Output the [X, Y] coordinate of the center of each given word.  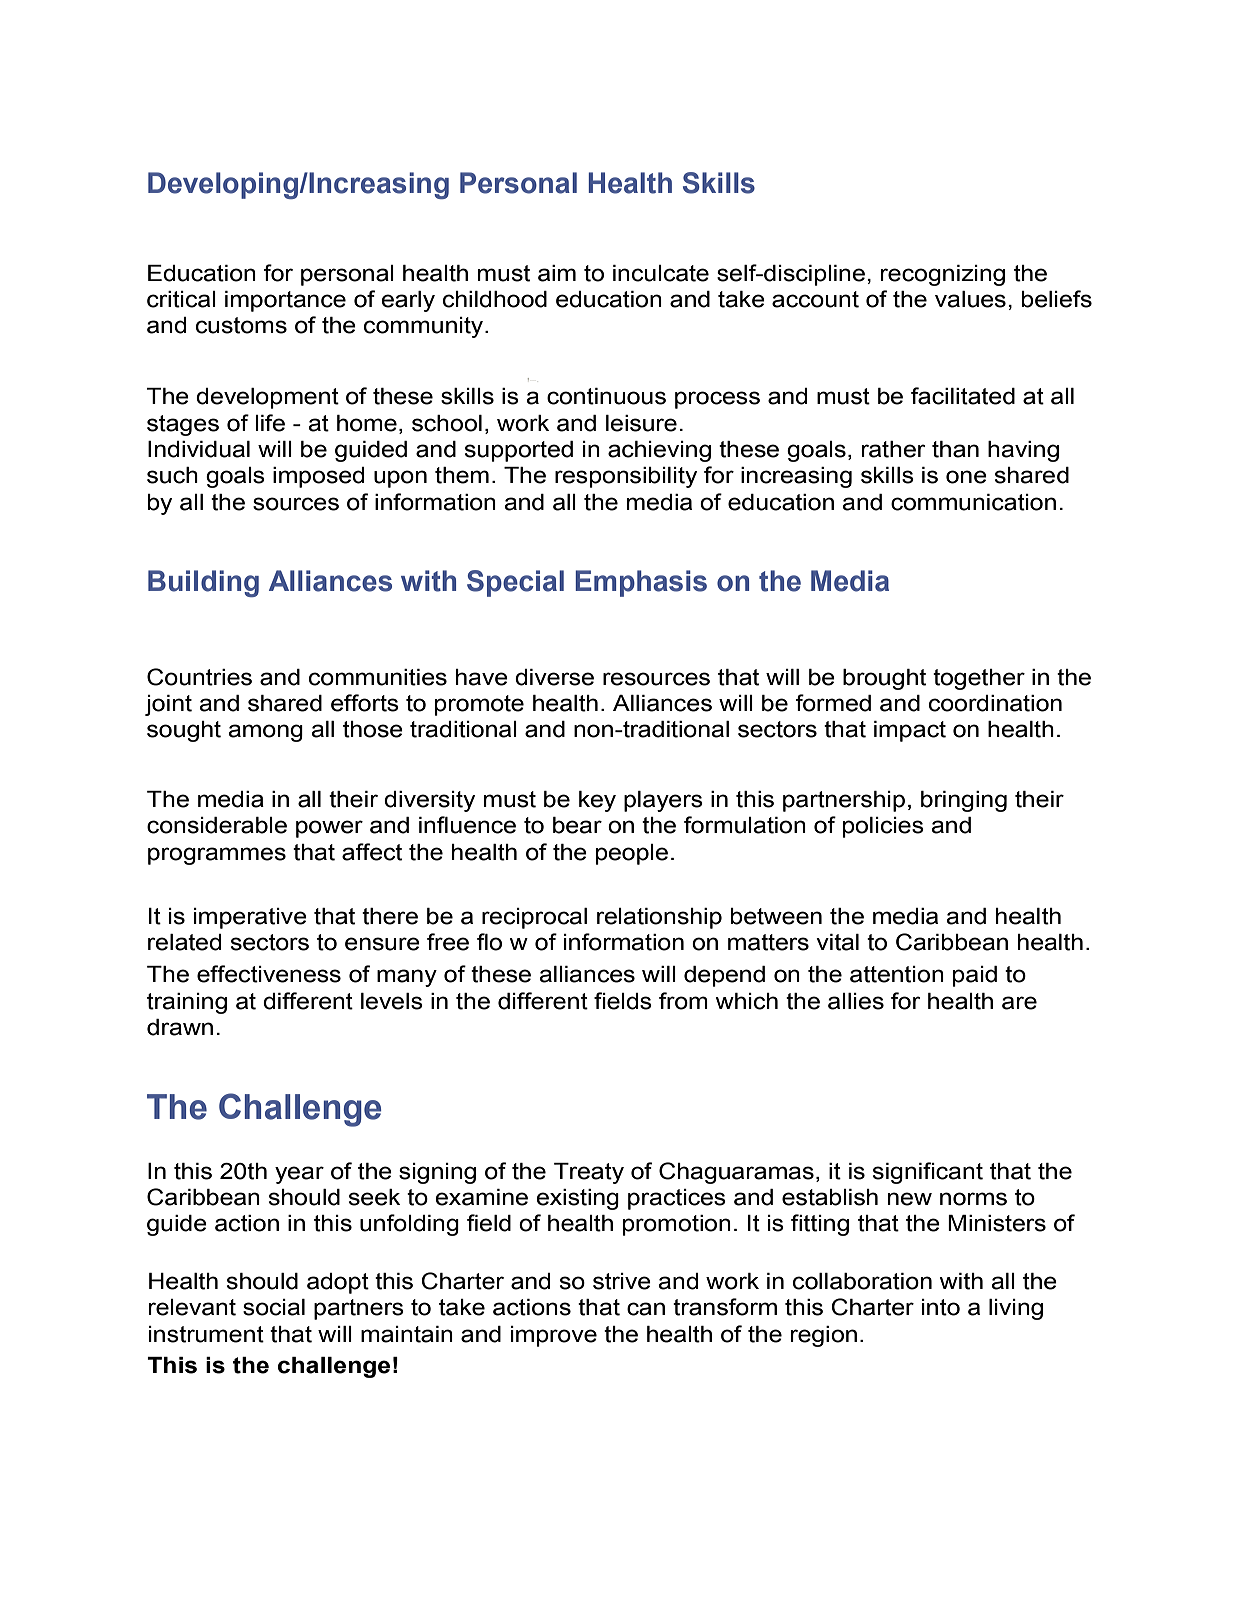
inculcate [661, 273]
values [970, 299]
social [274, 1307]
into [941, 1307]
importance [285, 301]
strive [622, 1281]
